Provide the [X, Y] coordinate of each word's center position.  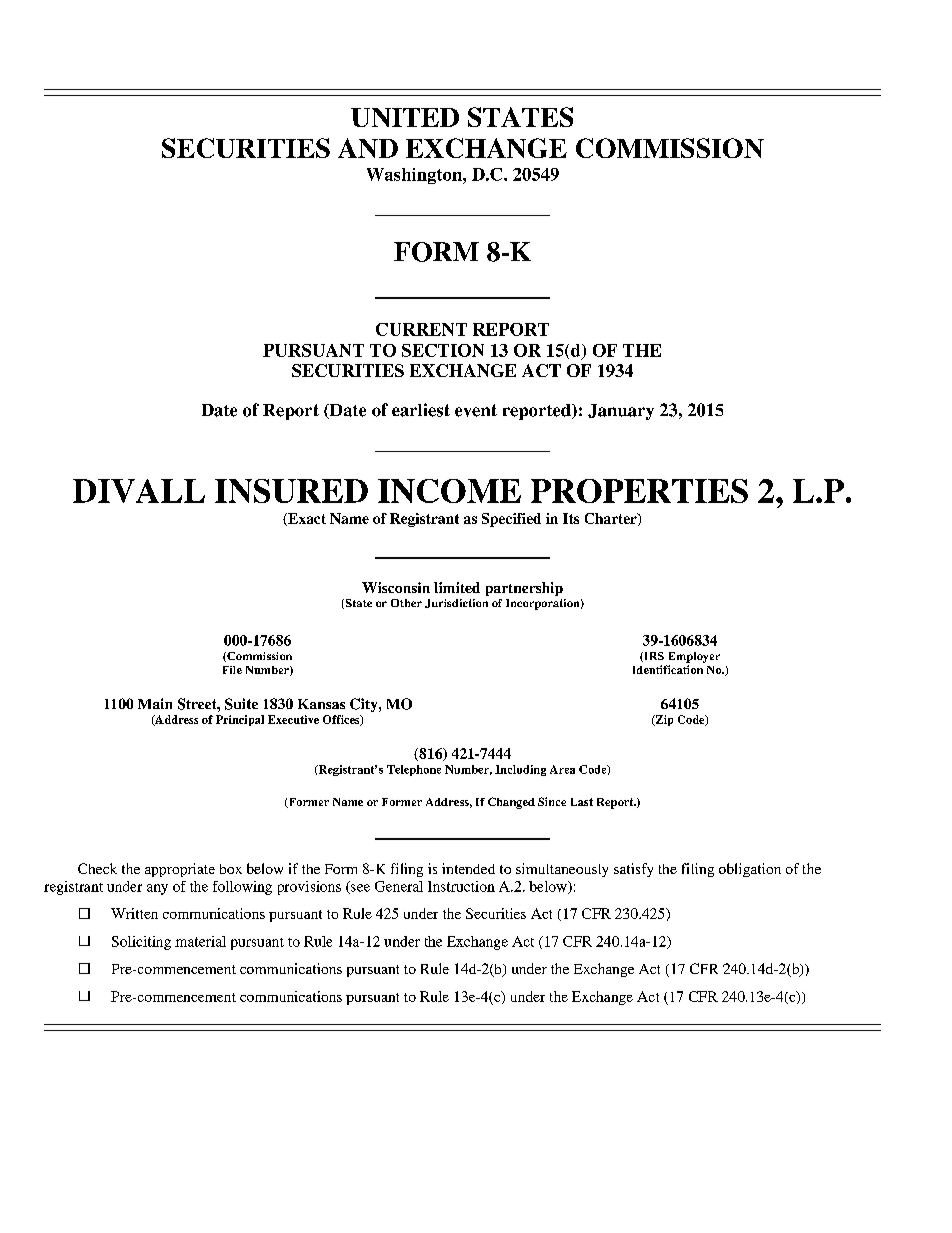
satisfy [633, 870]
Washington [415, 176]
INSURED [291, 491]
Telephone [414, 770]
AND [368, 148]
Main [155, 703]
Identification [668, 669]
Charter [612, 519]
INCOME [449, 491]
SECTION [443, 350]
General [399, 886]
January [621, 412]
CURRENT [421, 329]
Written [134, 913]
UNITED [405, 117]
